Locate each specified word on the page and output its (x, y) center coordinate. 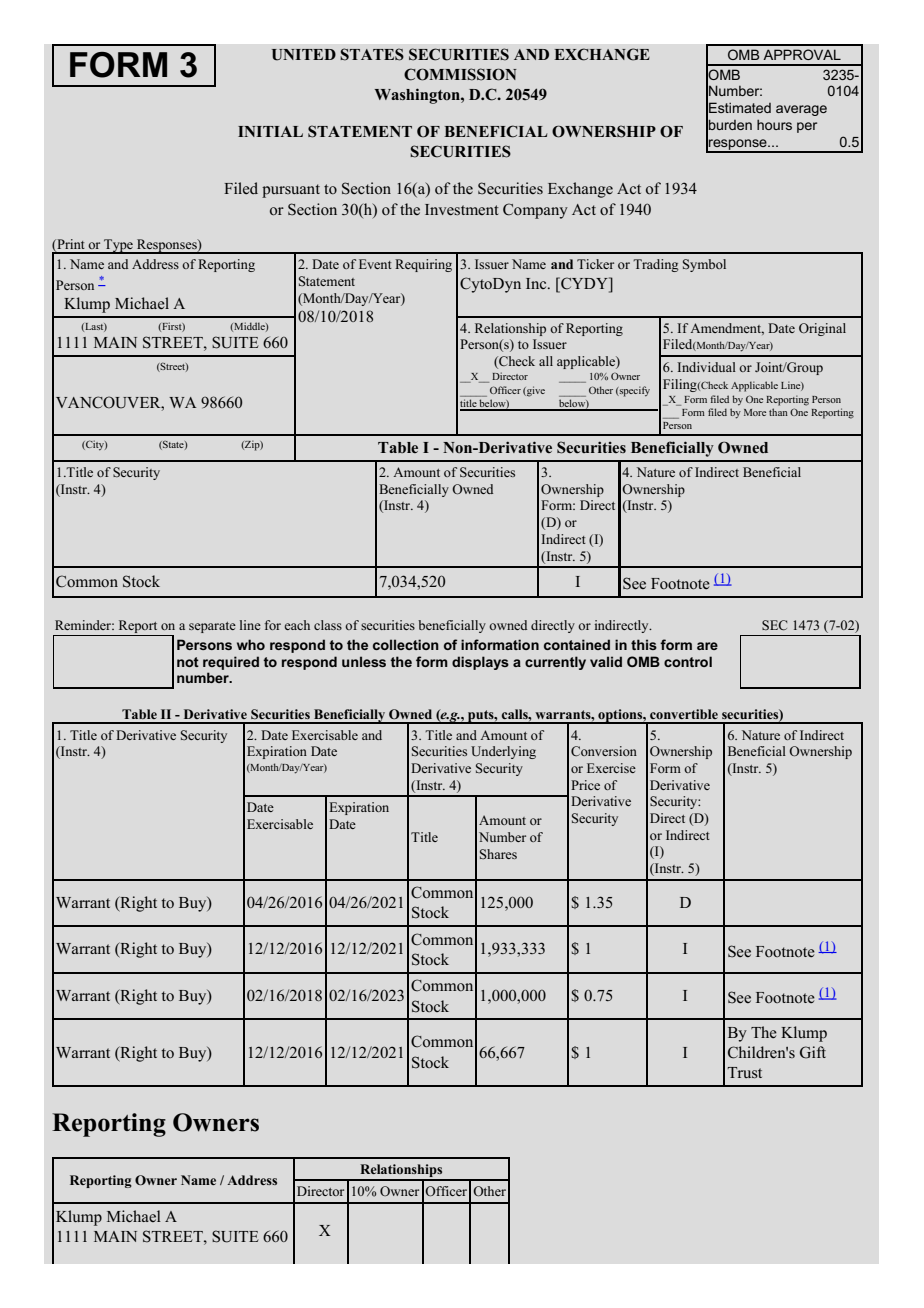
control (688, 661)
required (231, 663)
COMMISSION (460, 74)
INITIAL (270, 131)
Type (118, 246)
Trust (745, 1073)
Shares (498, 854)
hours (774, 124)
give (535, 391)
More (755, 412)
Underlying (503, 752)
